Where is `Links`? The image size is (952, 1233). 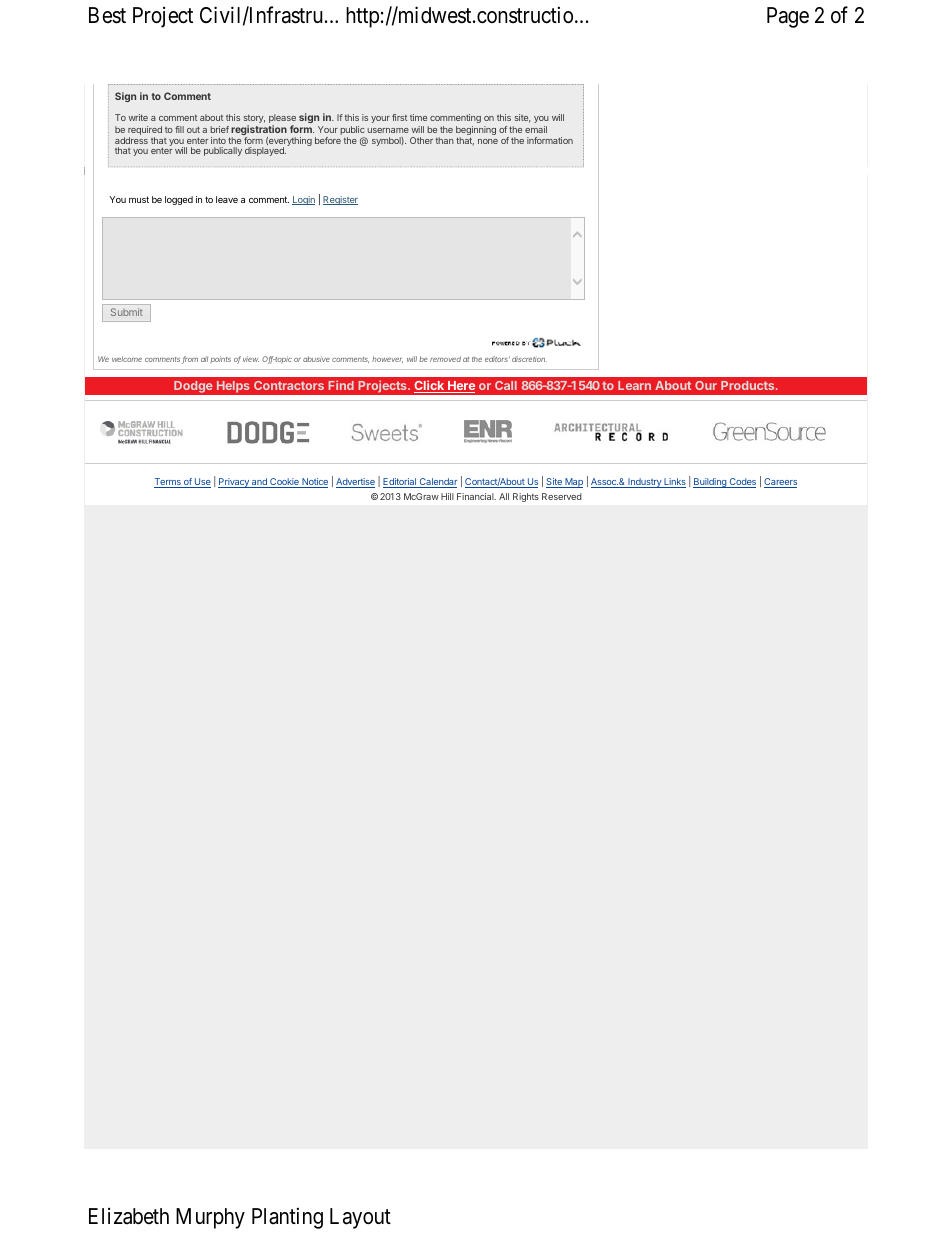
Links is located at coordinates (674, 483).
